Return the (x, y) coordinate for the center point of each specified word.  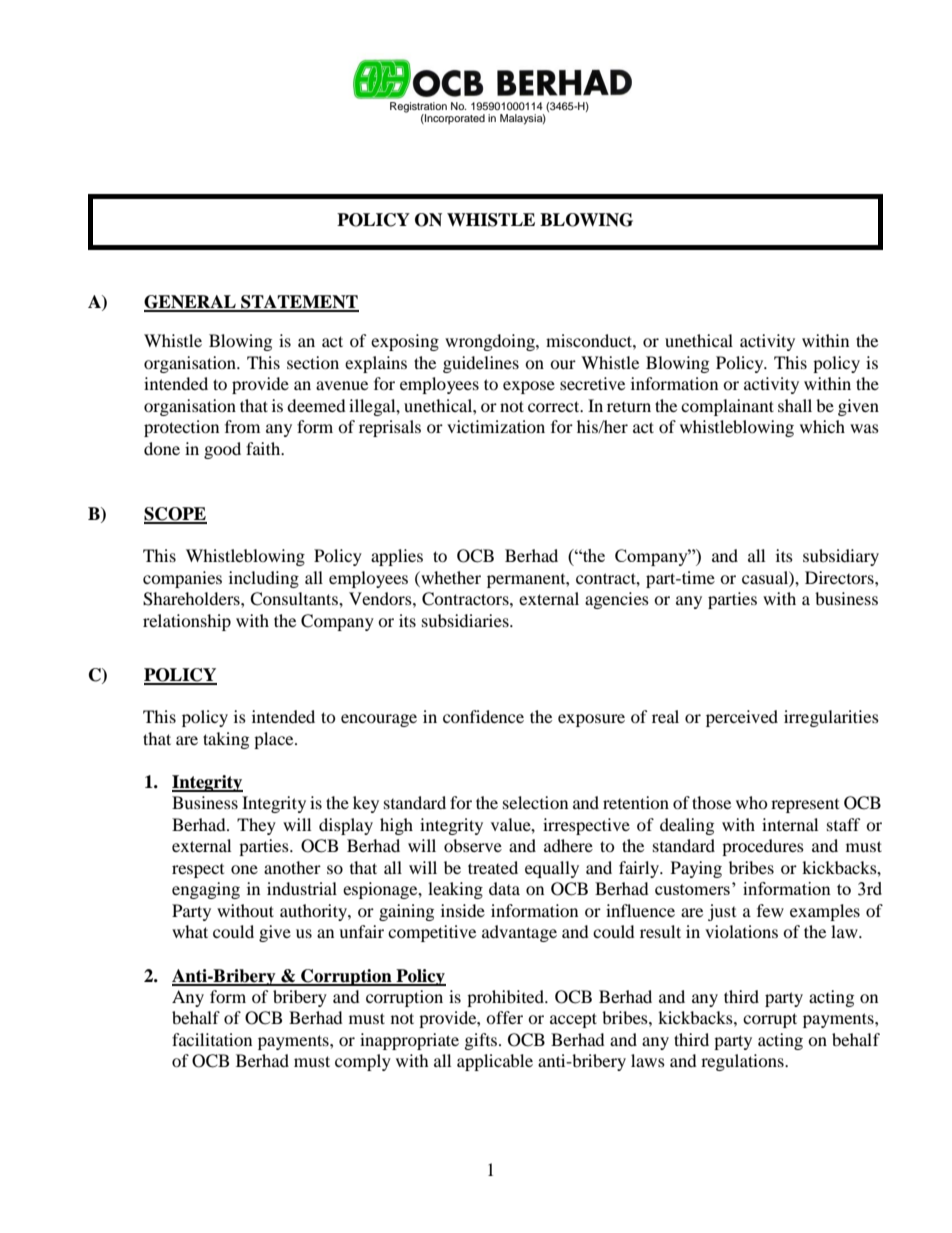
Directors (840, 577)
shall (795, 405)
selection (535, 802)
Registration (418, 107)
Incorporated (454, 119)
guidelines (481, 364)
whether (450, 577)
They (256, 826)
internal (790, 824)
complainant (727, 407)
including (264, 579)
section (313, 362)
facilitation (212, 1039)
